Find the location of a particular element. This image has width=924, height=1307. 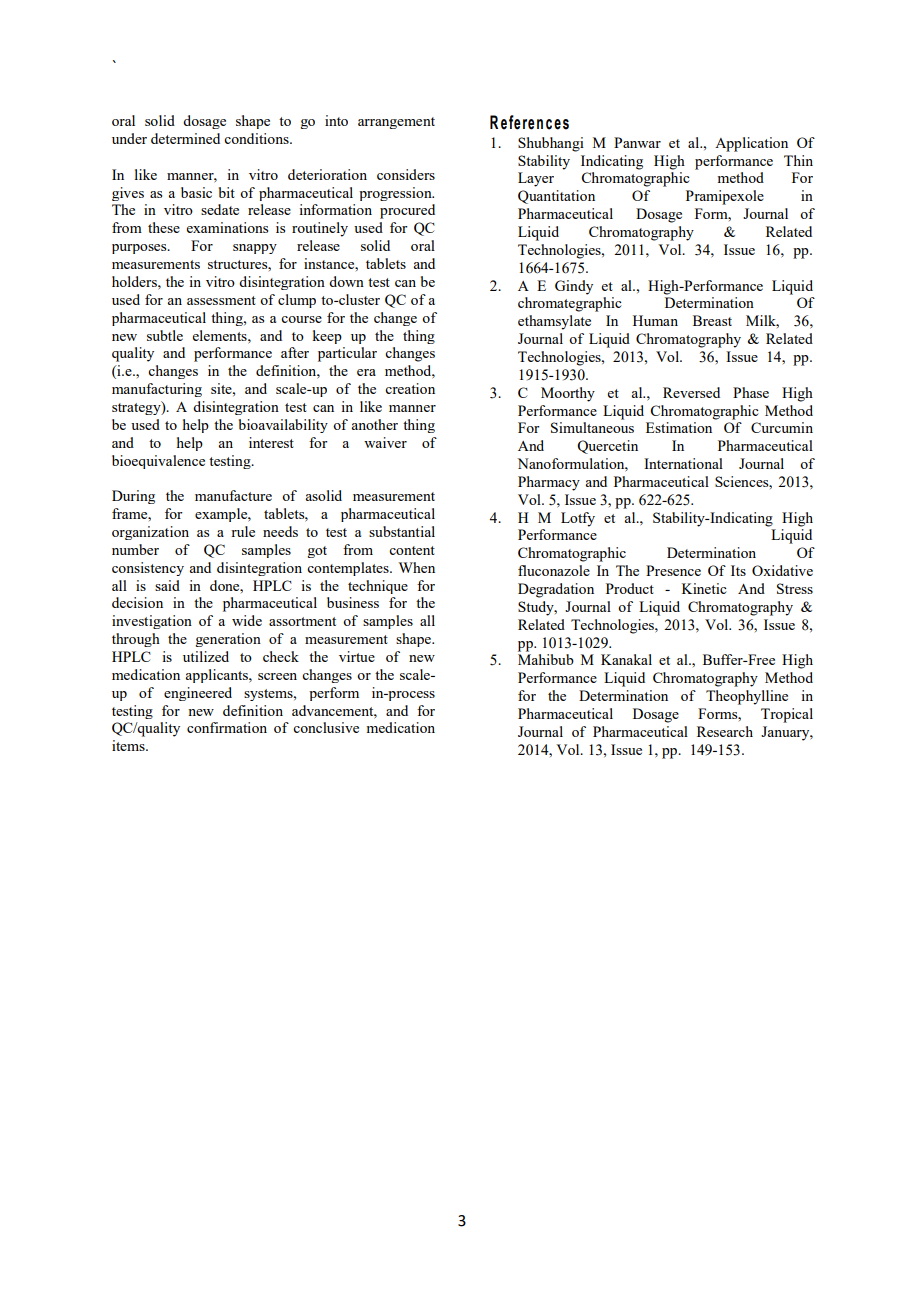

substantial is located at coordinates (402, 531).
